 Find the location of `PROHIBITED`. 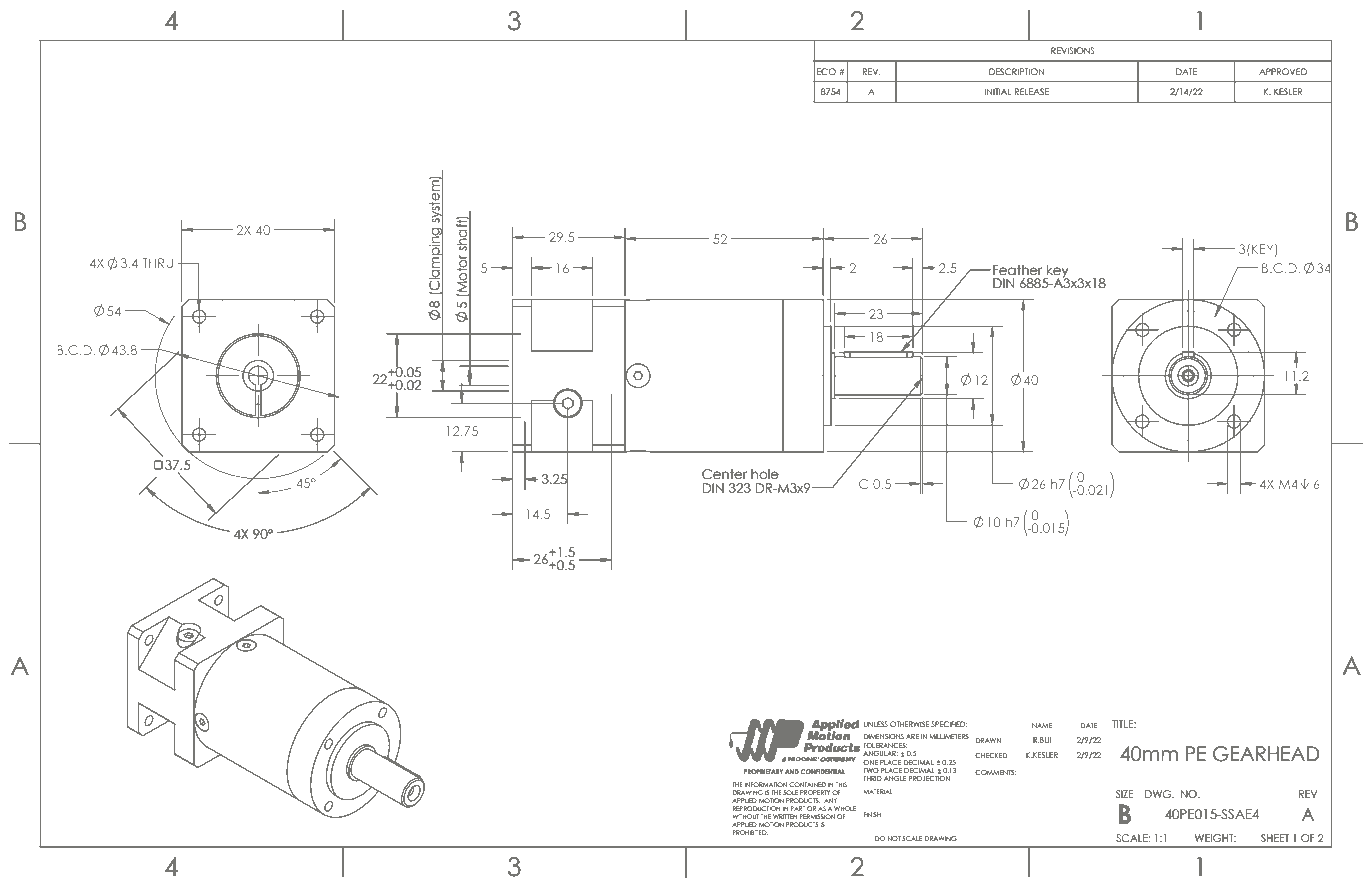

PROHIBITED is located at coordinates (750, 832).
